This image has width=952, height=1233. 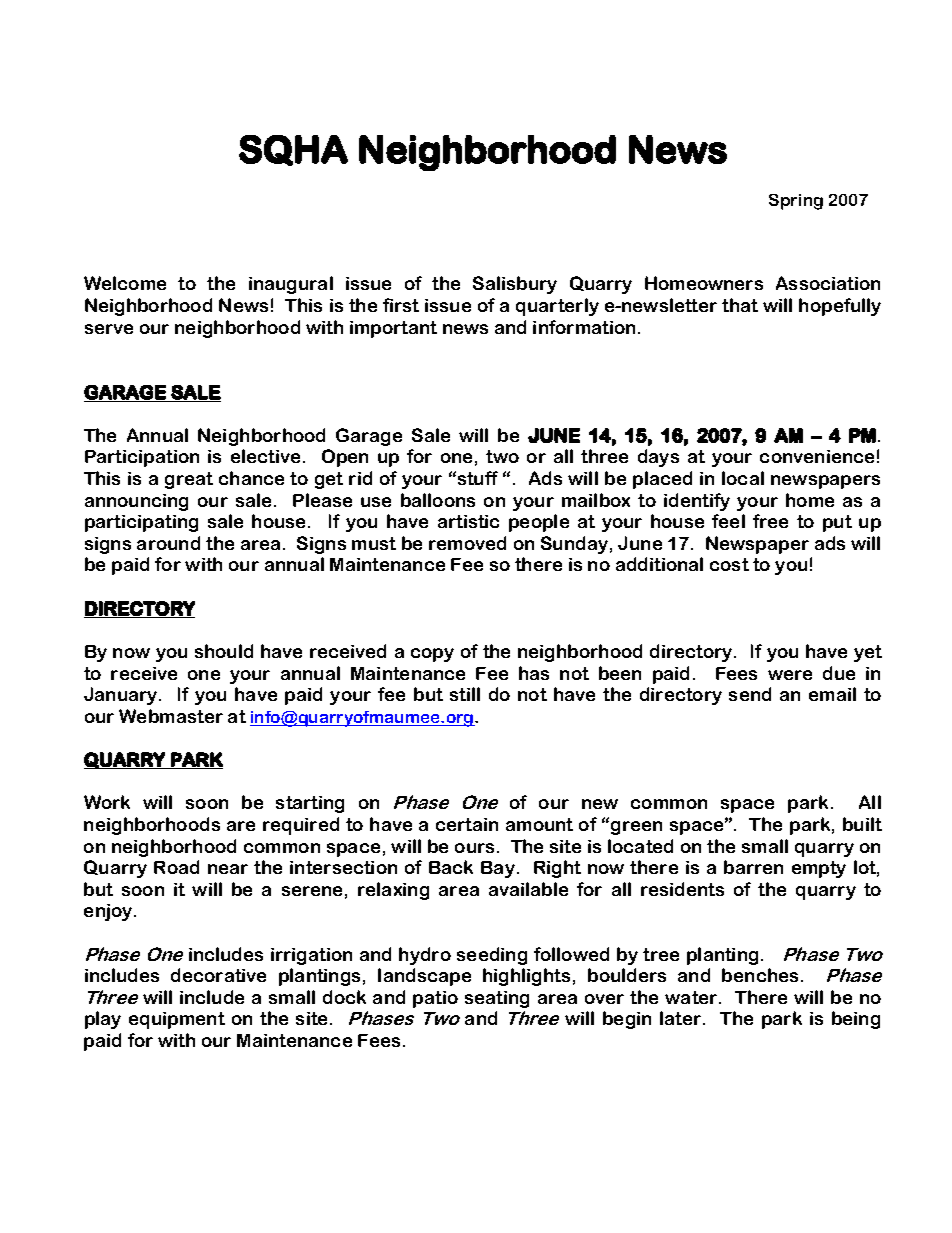 What do you see at coordinates (497, 999) in the image?
I see `seating` at bounding box center [497, 999].
